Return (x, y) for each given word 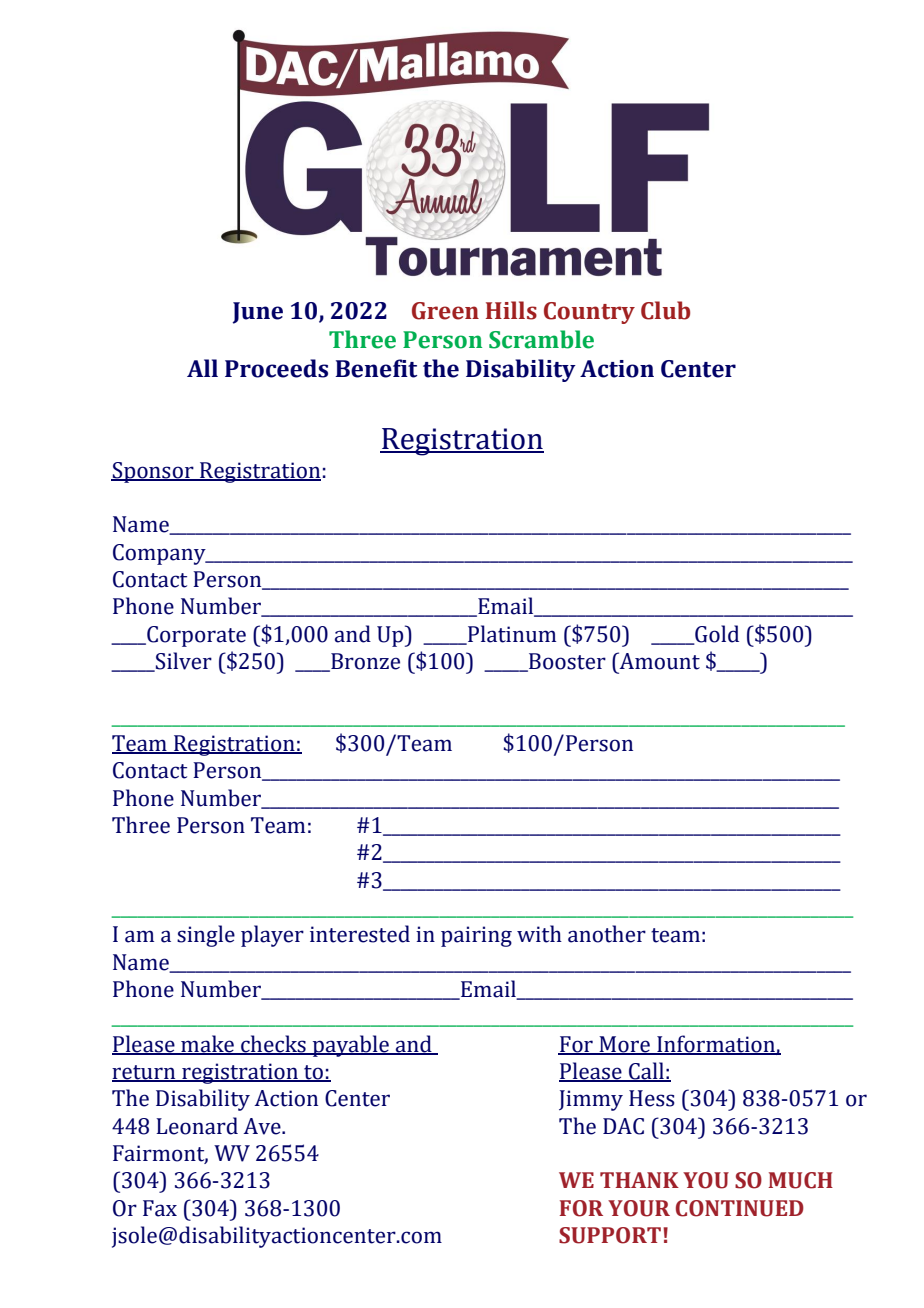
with (539, 934)
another (607, 934)
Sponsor (153, 472)
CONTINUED (740, 1208)
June (258, 313)
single (206, 936)
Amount (658, 661)
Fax (160, 1208)
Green (445, 311)
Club (665, 310)
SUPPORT (611, 1235)
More (624, 1045)
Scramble (541, 339)
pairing (476, 936)
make (208, 1044)
